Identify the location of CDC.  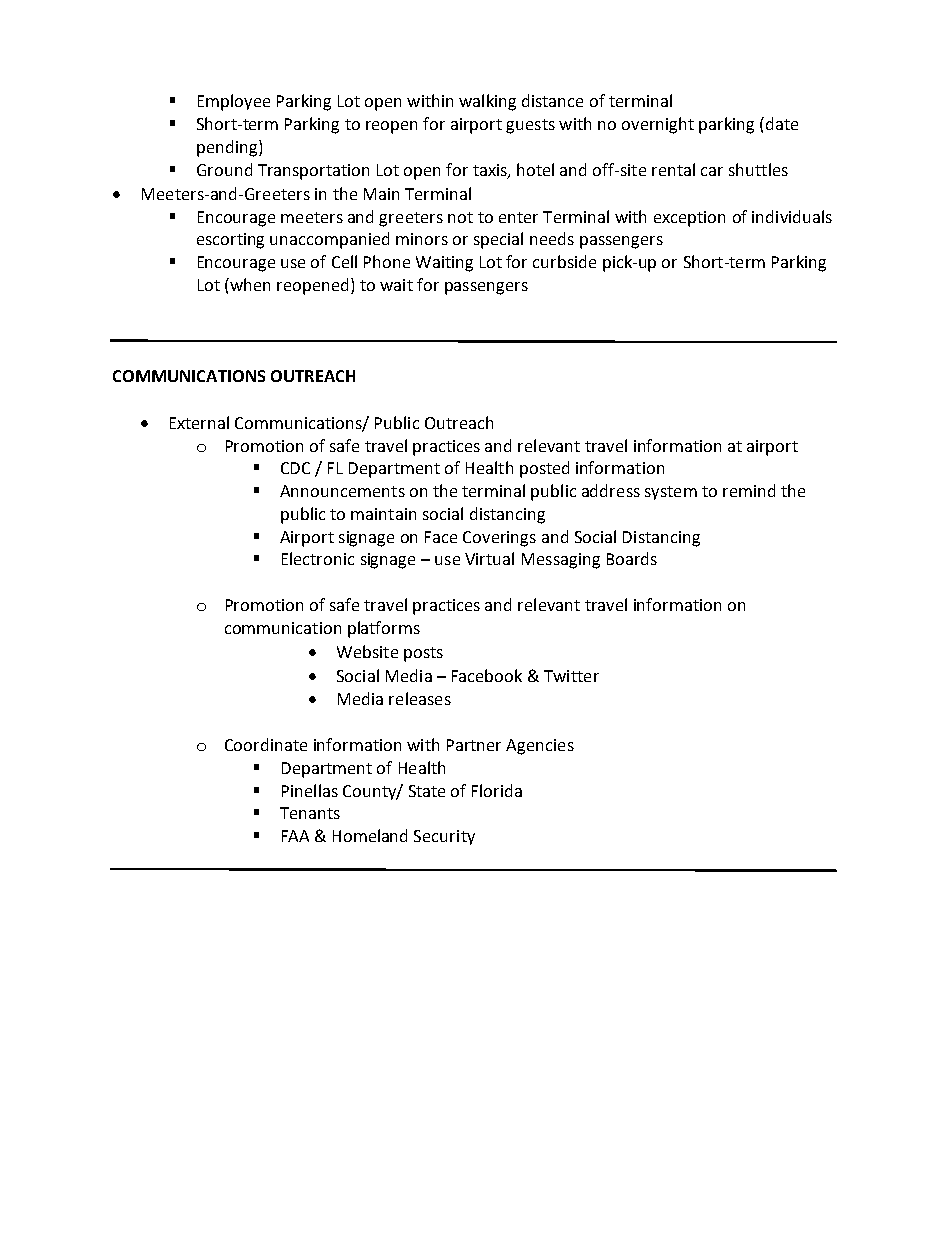
(295, 468).
